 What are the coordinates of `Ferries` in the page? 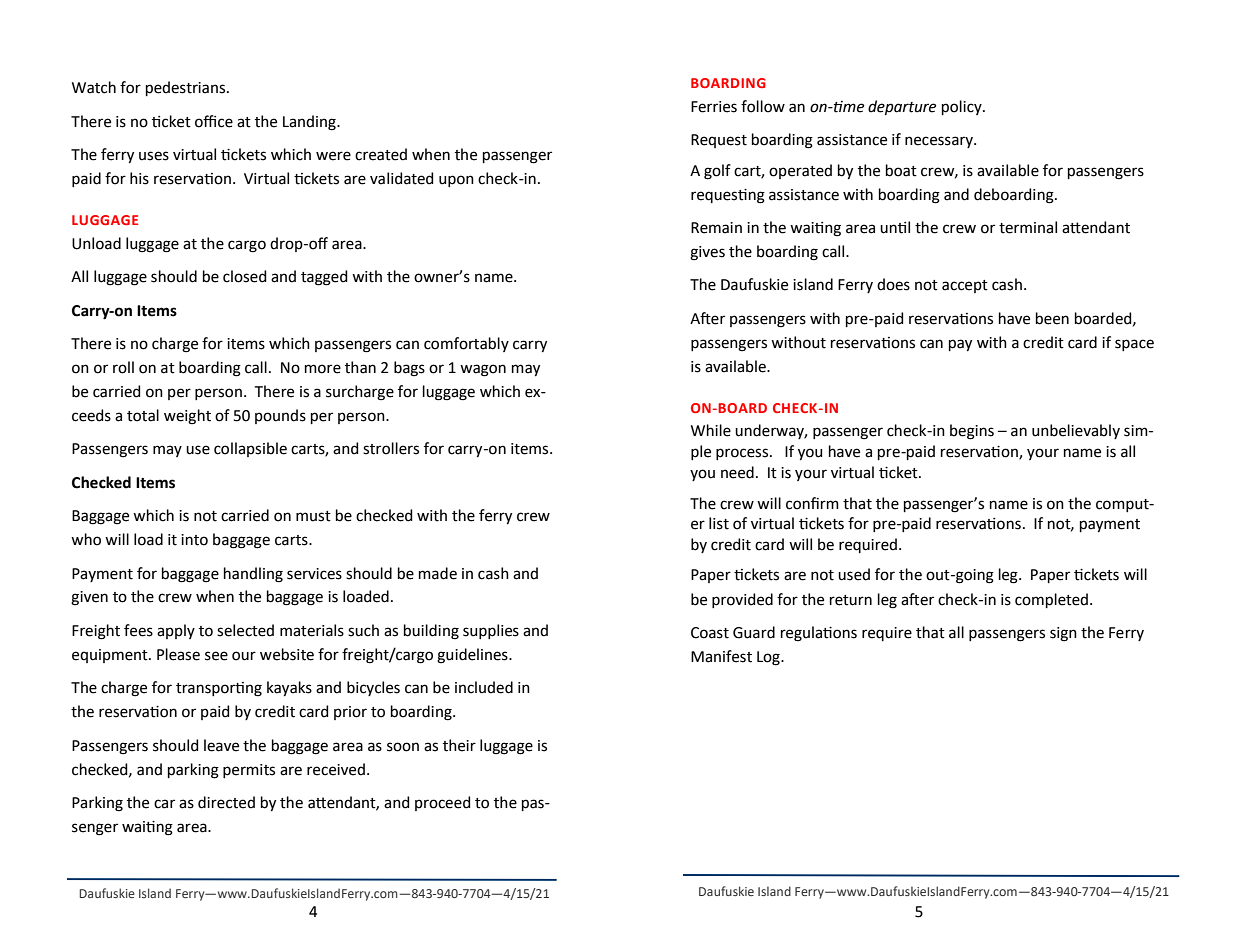 It's located at (714, 107).
